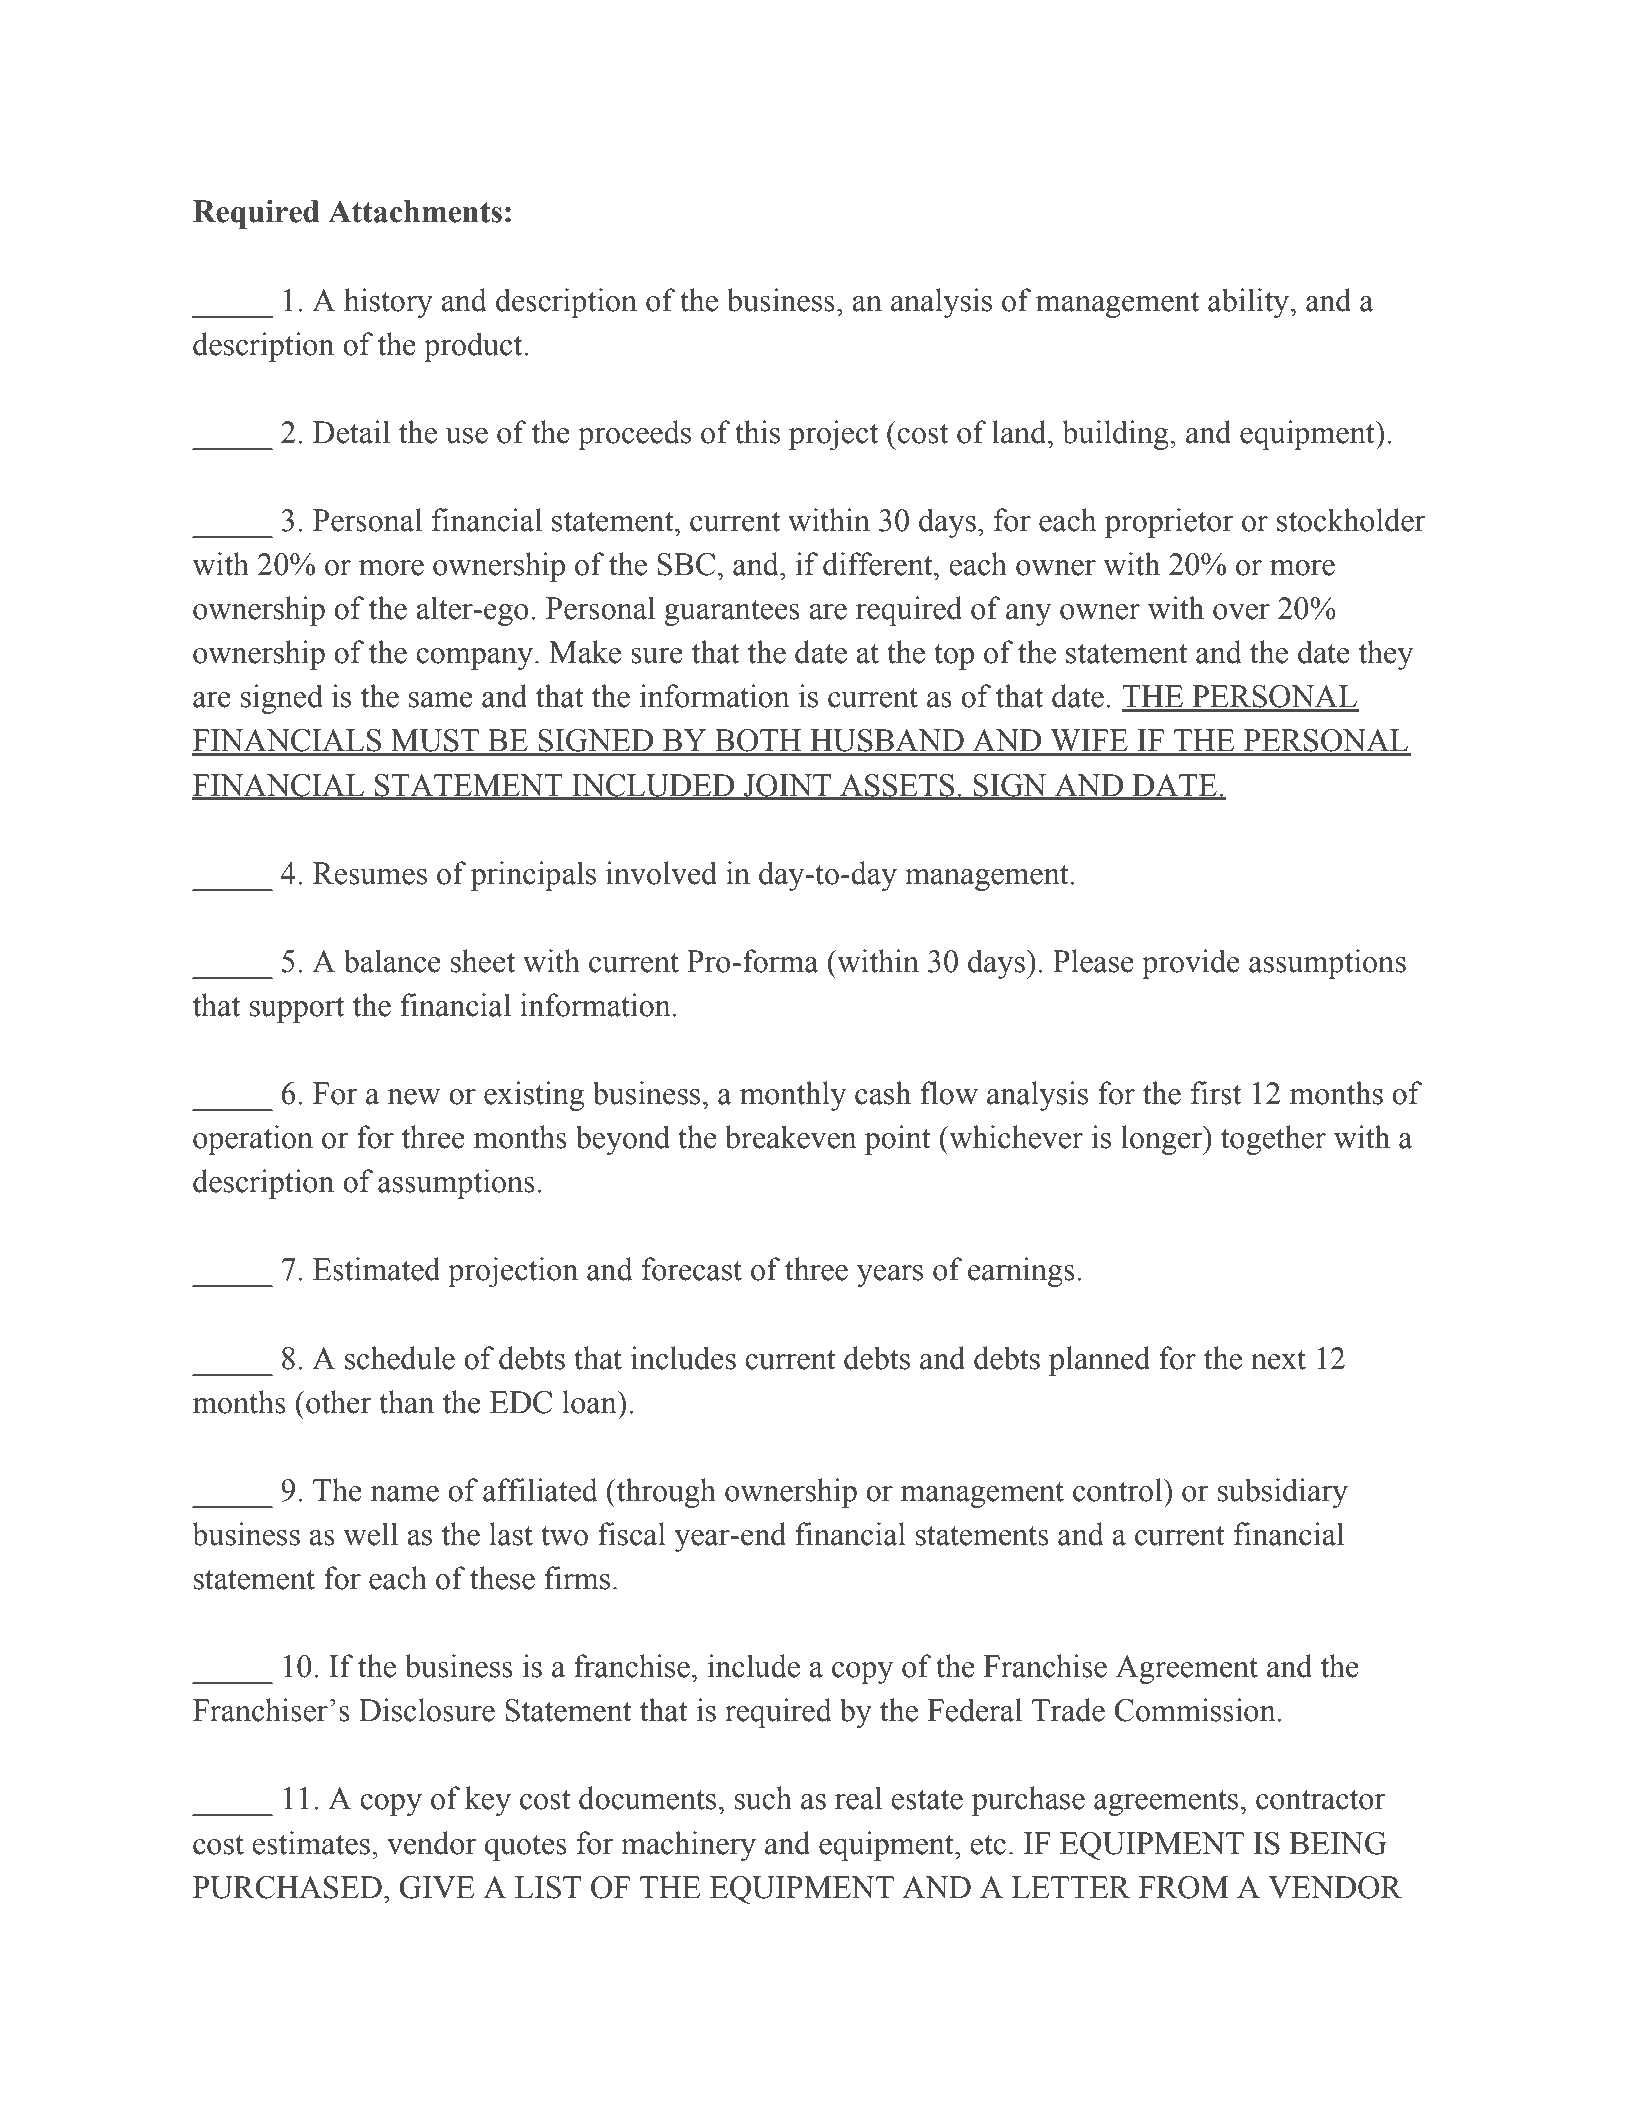 The width and height of the page is (1635, 2116). What do you see at coordinates (388, 303) in the page?
I see `history` at bounding box center [388, 303].
